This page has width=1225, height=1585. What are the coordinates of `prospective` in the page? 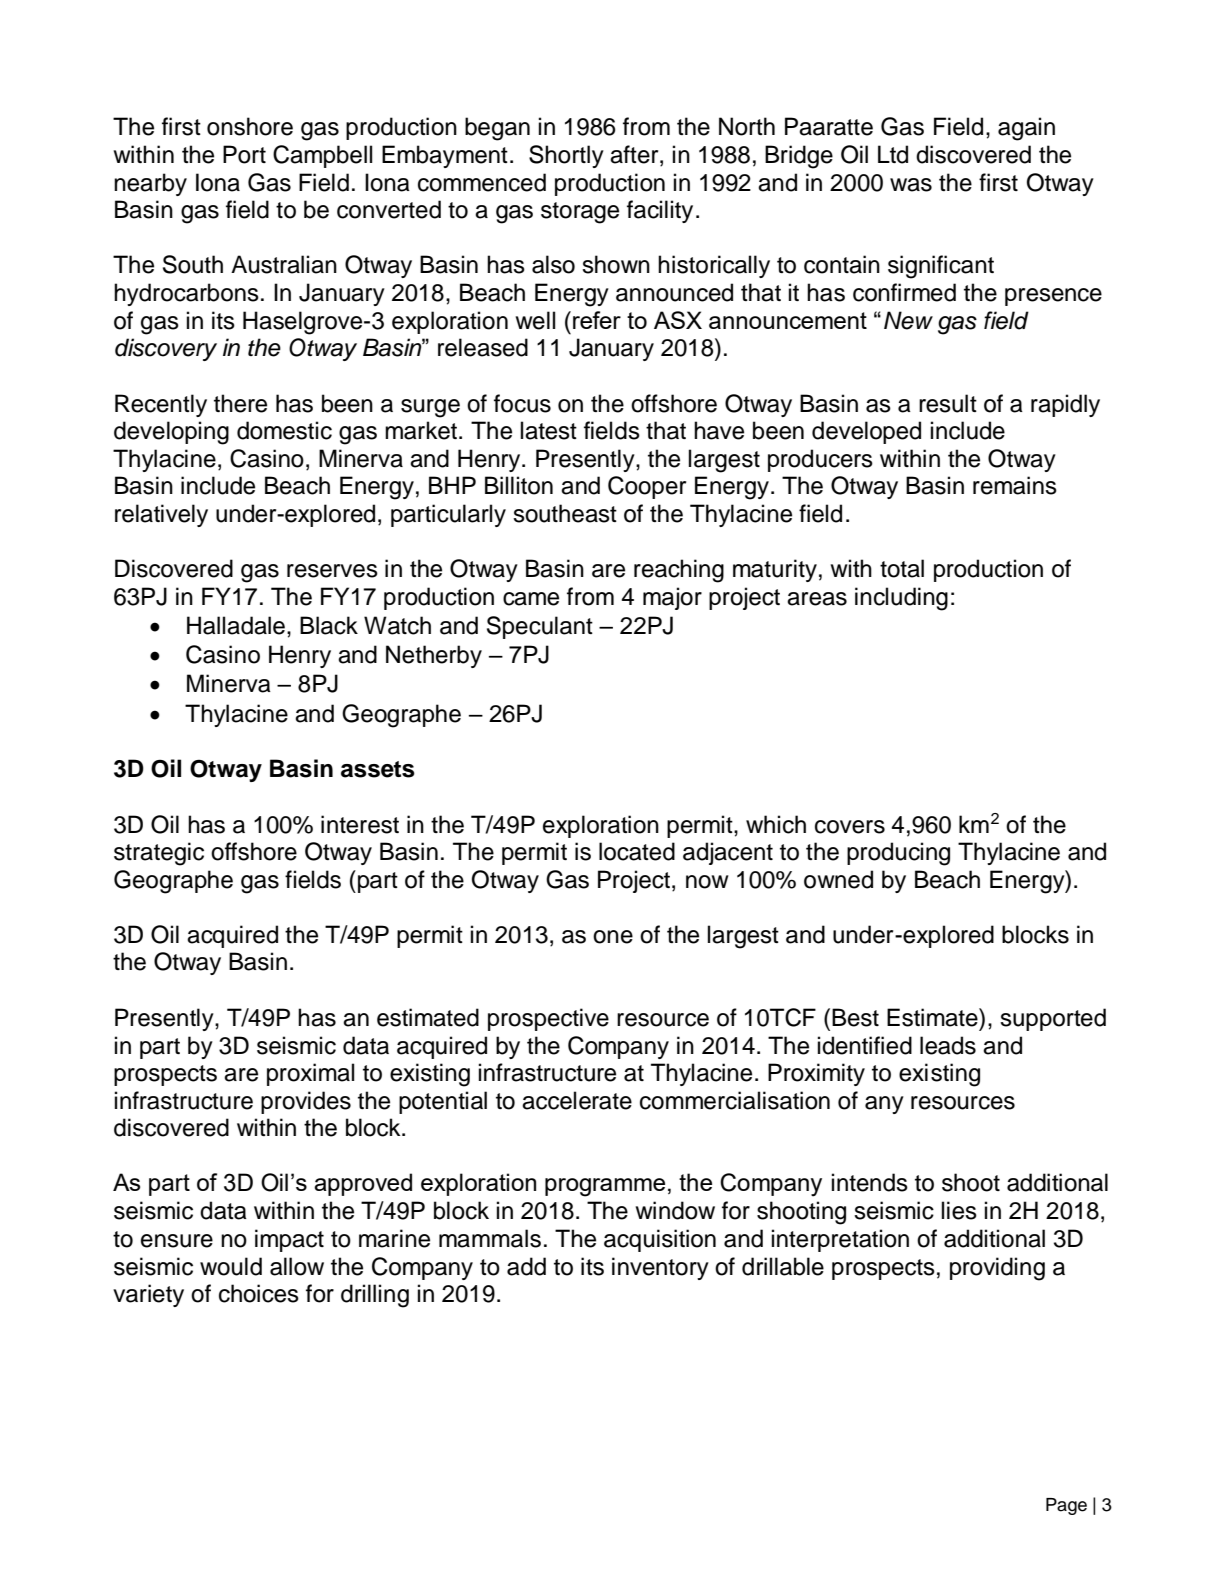 It's located at (548, 1019).
